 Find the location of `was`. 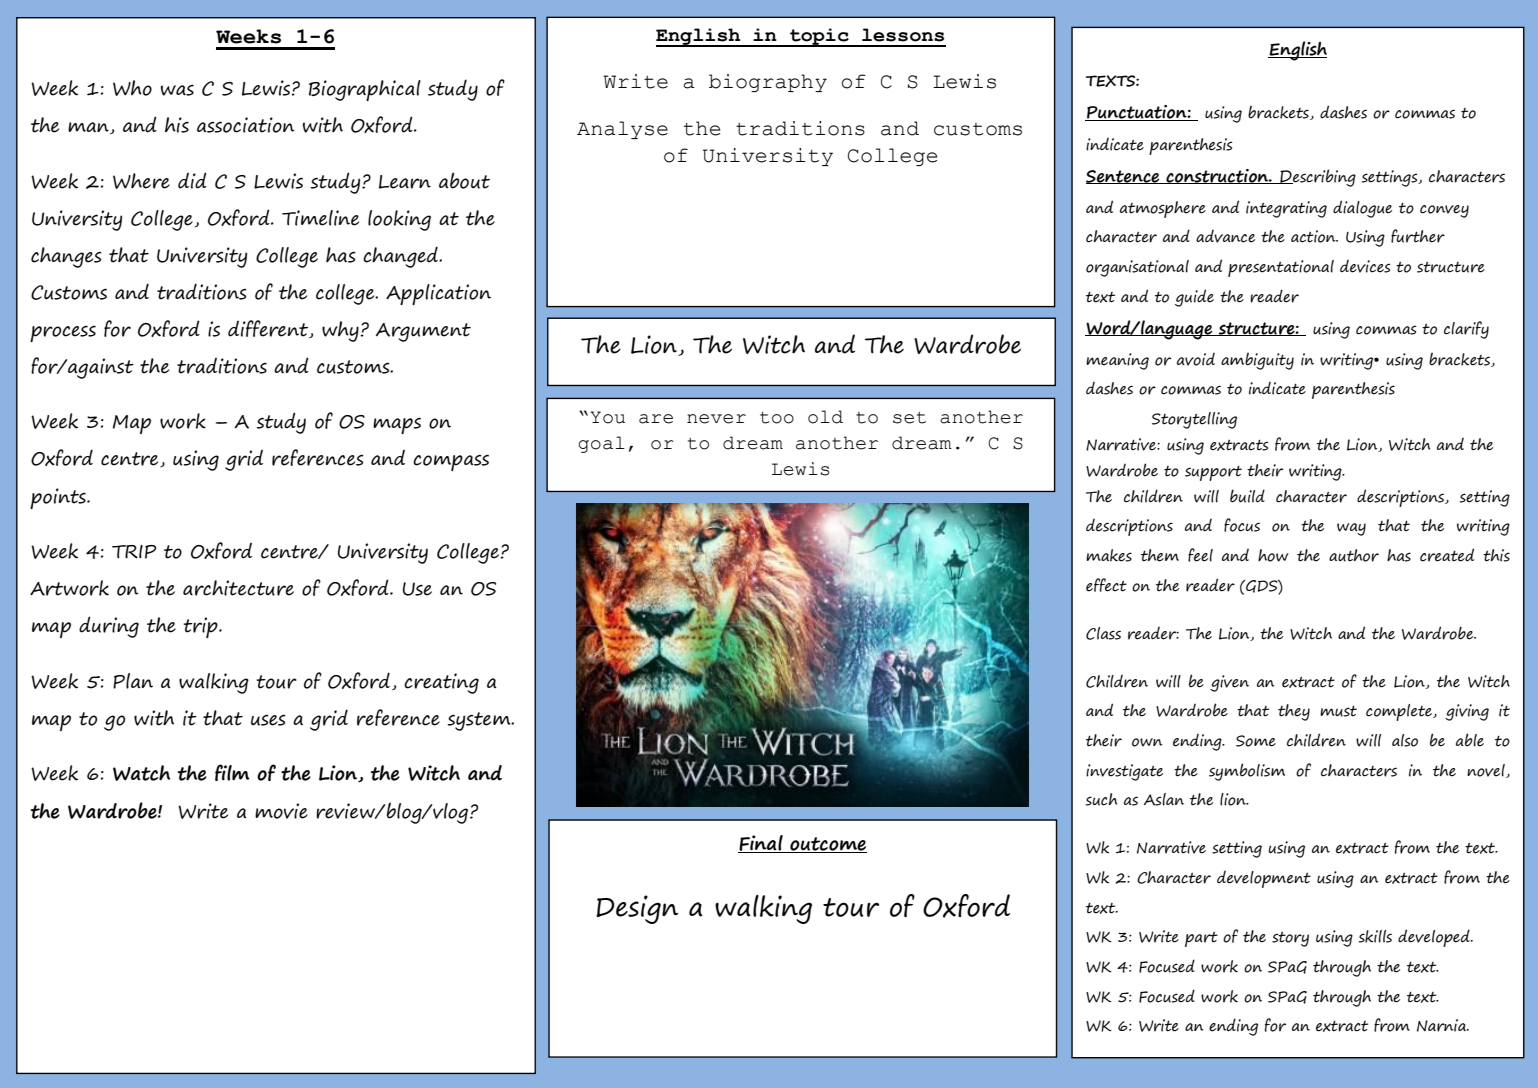

was is located at coordinates (177, 90).
